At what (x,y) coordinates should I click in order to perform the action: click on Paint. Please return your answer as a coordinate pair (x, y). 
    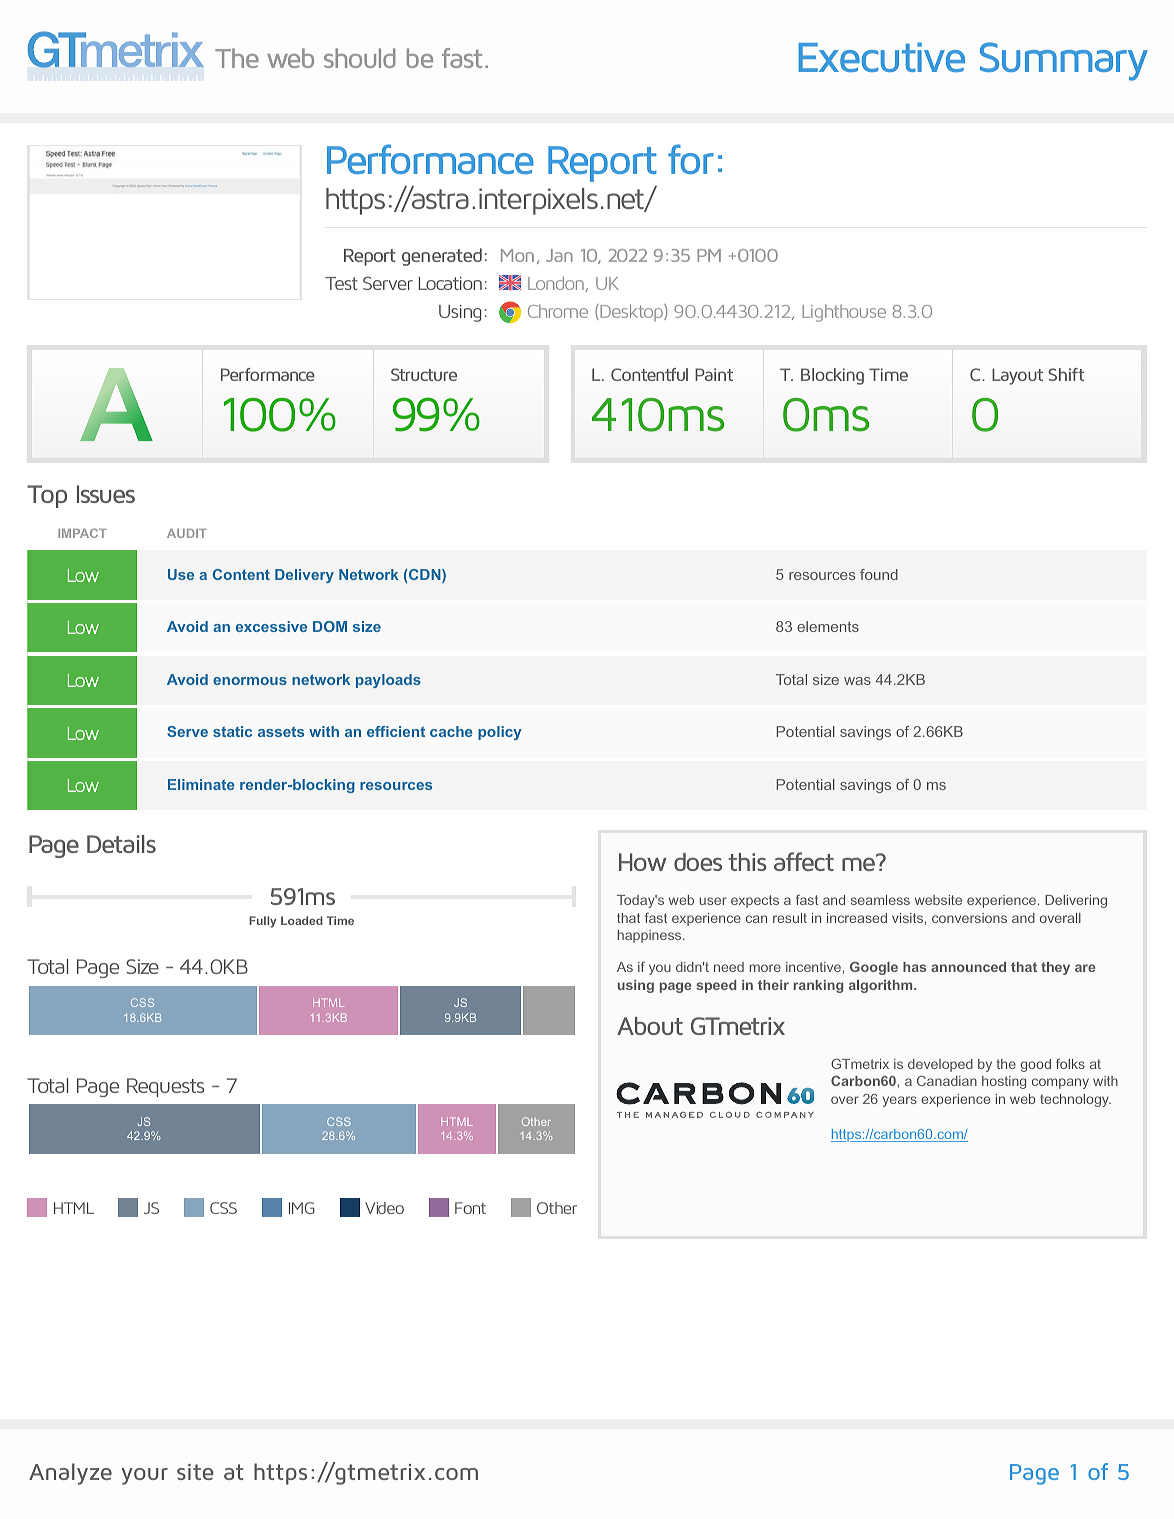
    Looking at the image, I should click on (714, 374).
